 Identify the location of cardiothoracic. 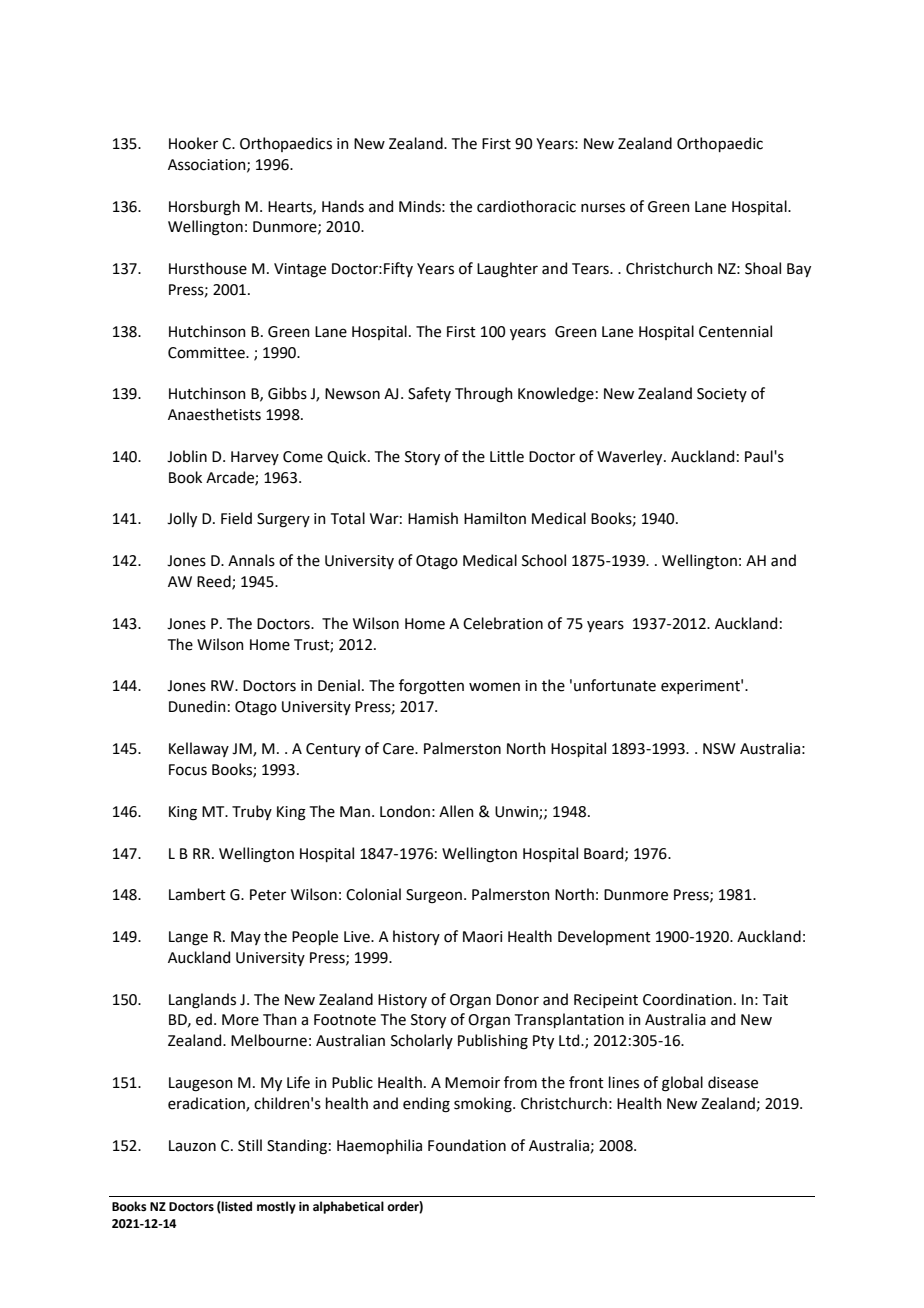
(526, 206).
